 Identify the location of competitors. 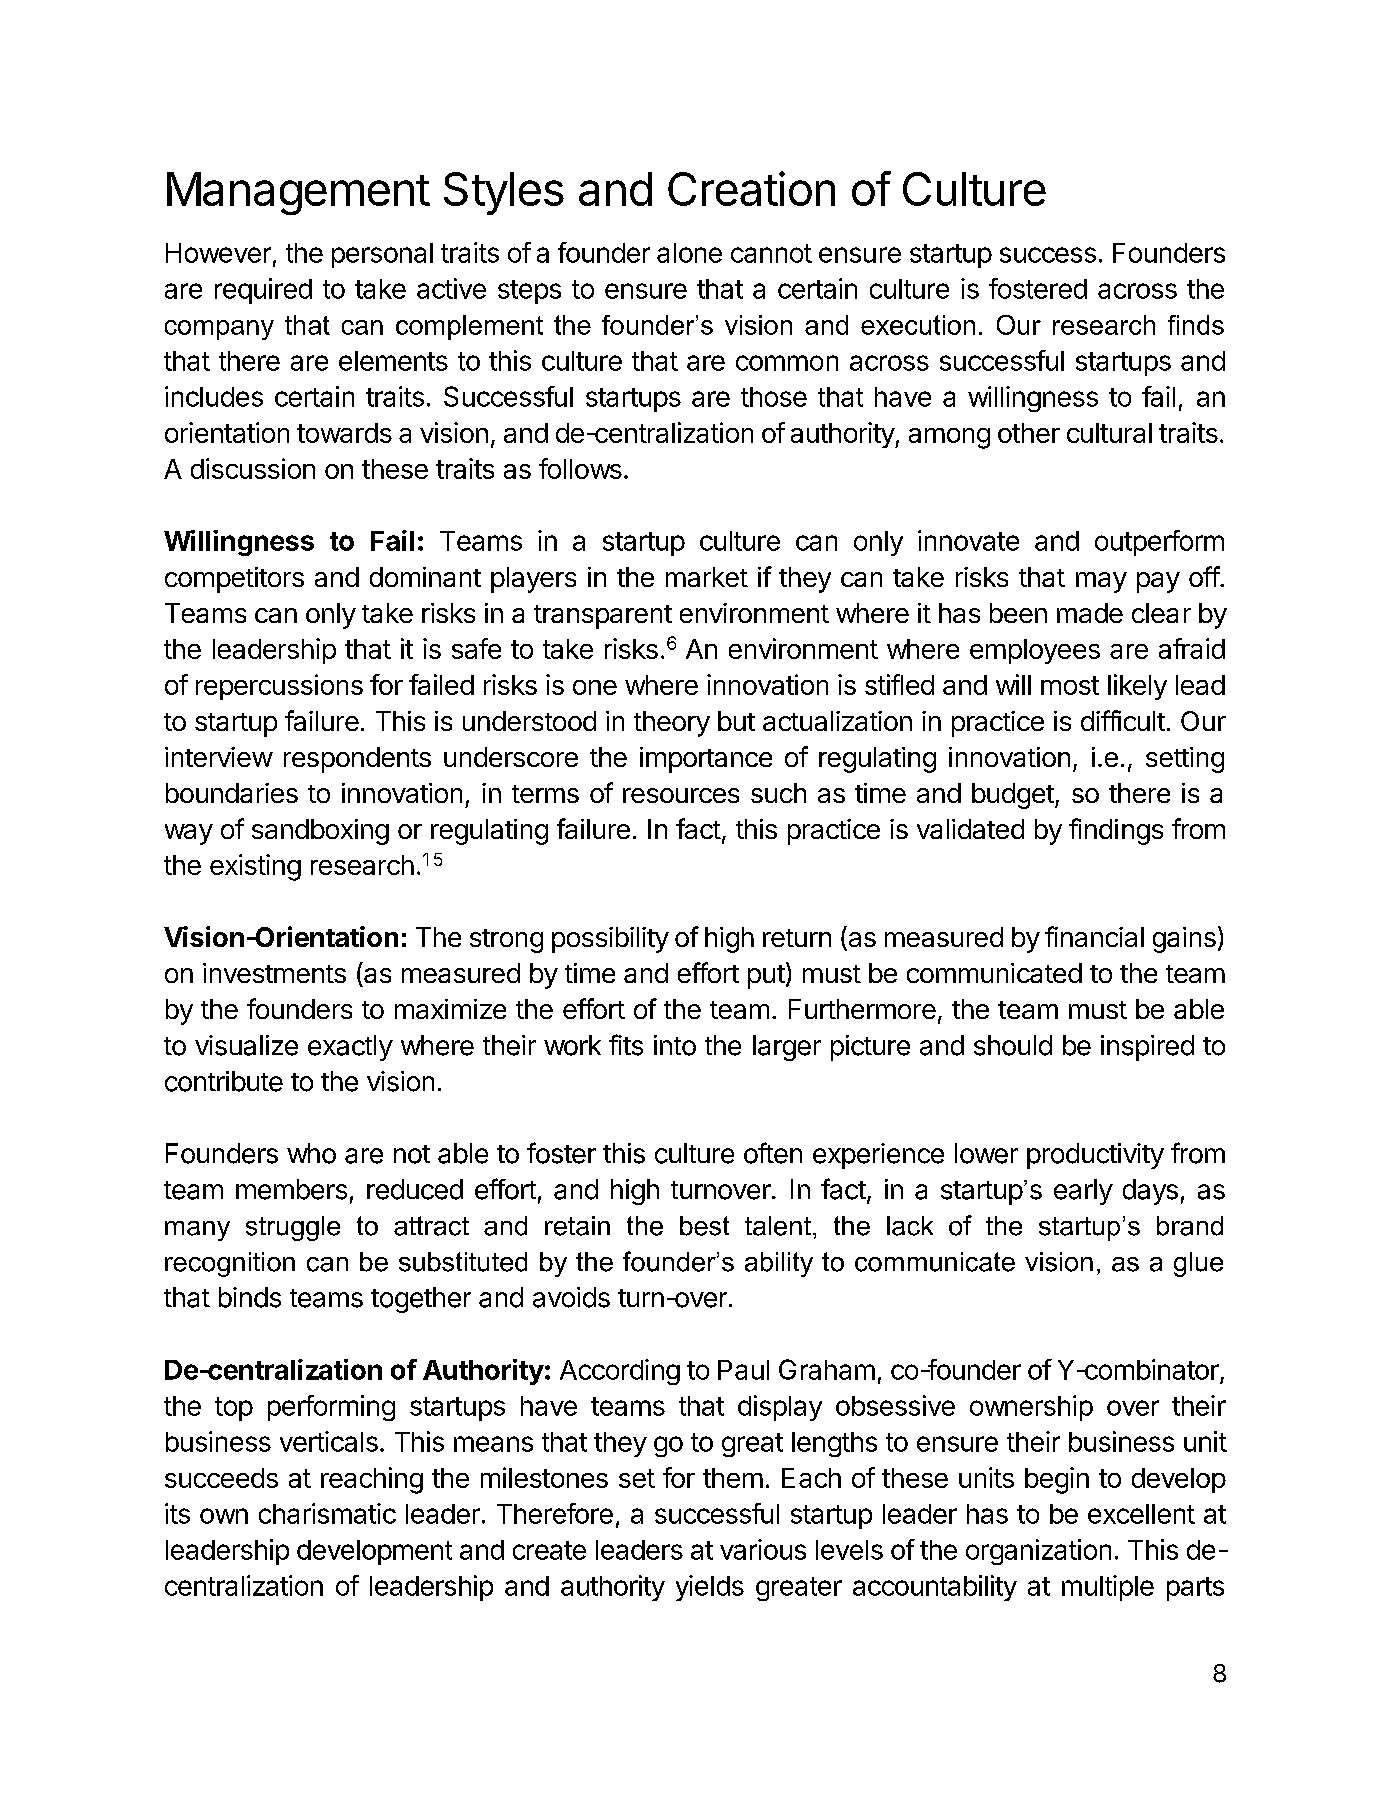
(234, 580).
